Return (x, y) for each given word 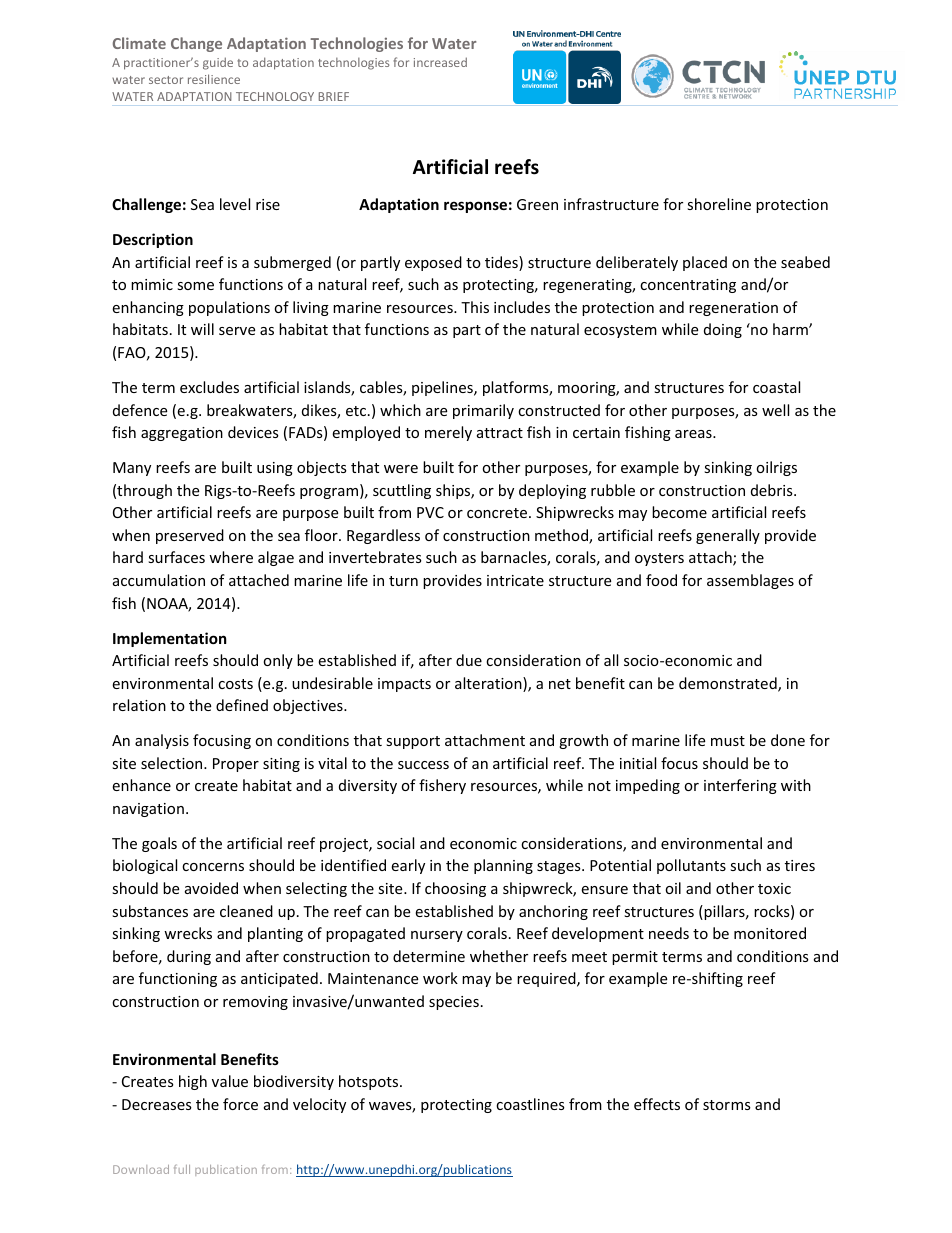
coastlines (530, 1104)
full (182, 1169)
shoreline (719, 204)
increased (440, 62)
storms (727, 1105)
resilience (214, 79)
